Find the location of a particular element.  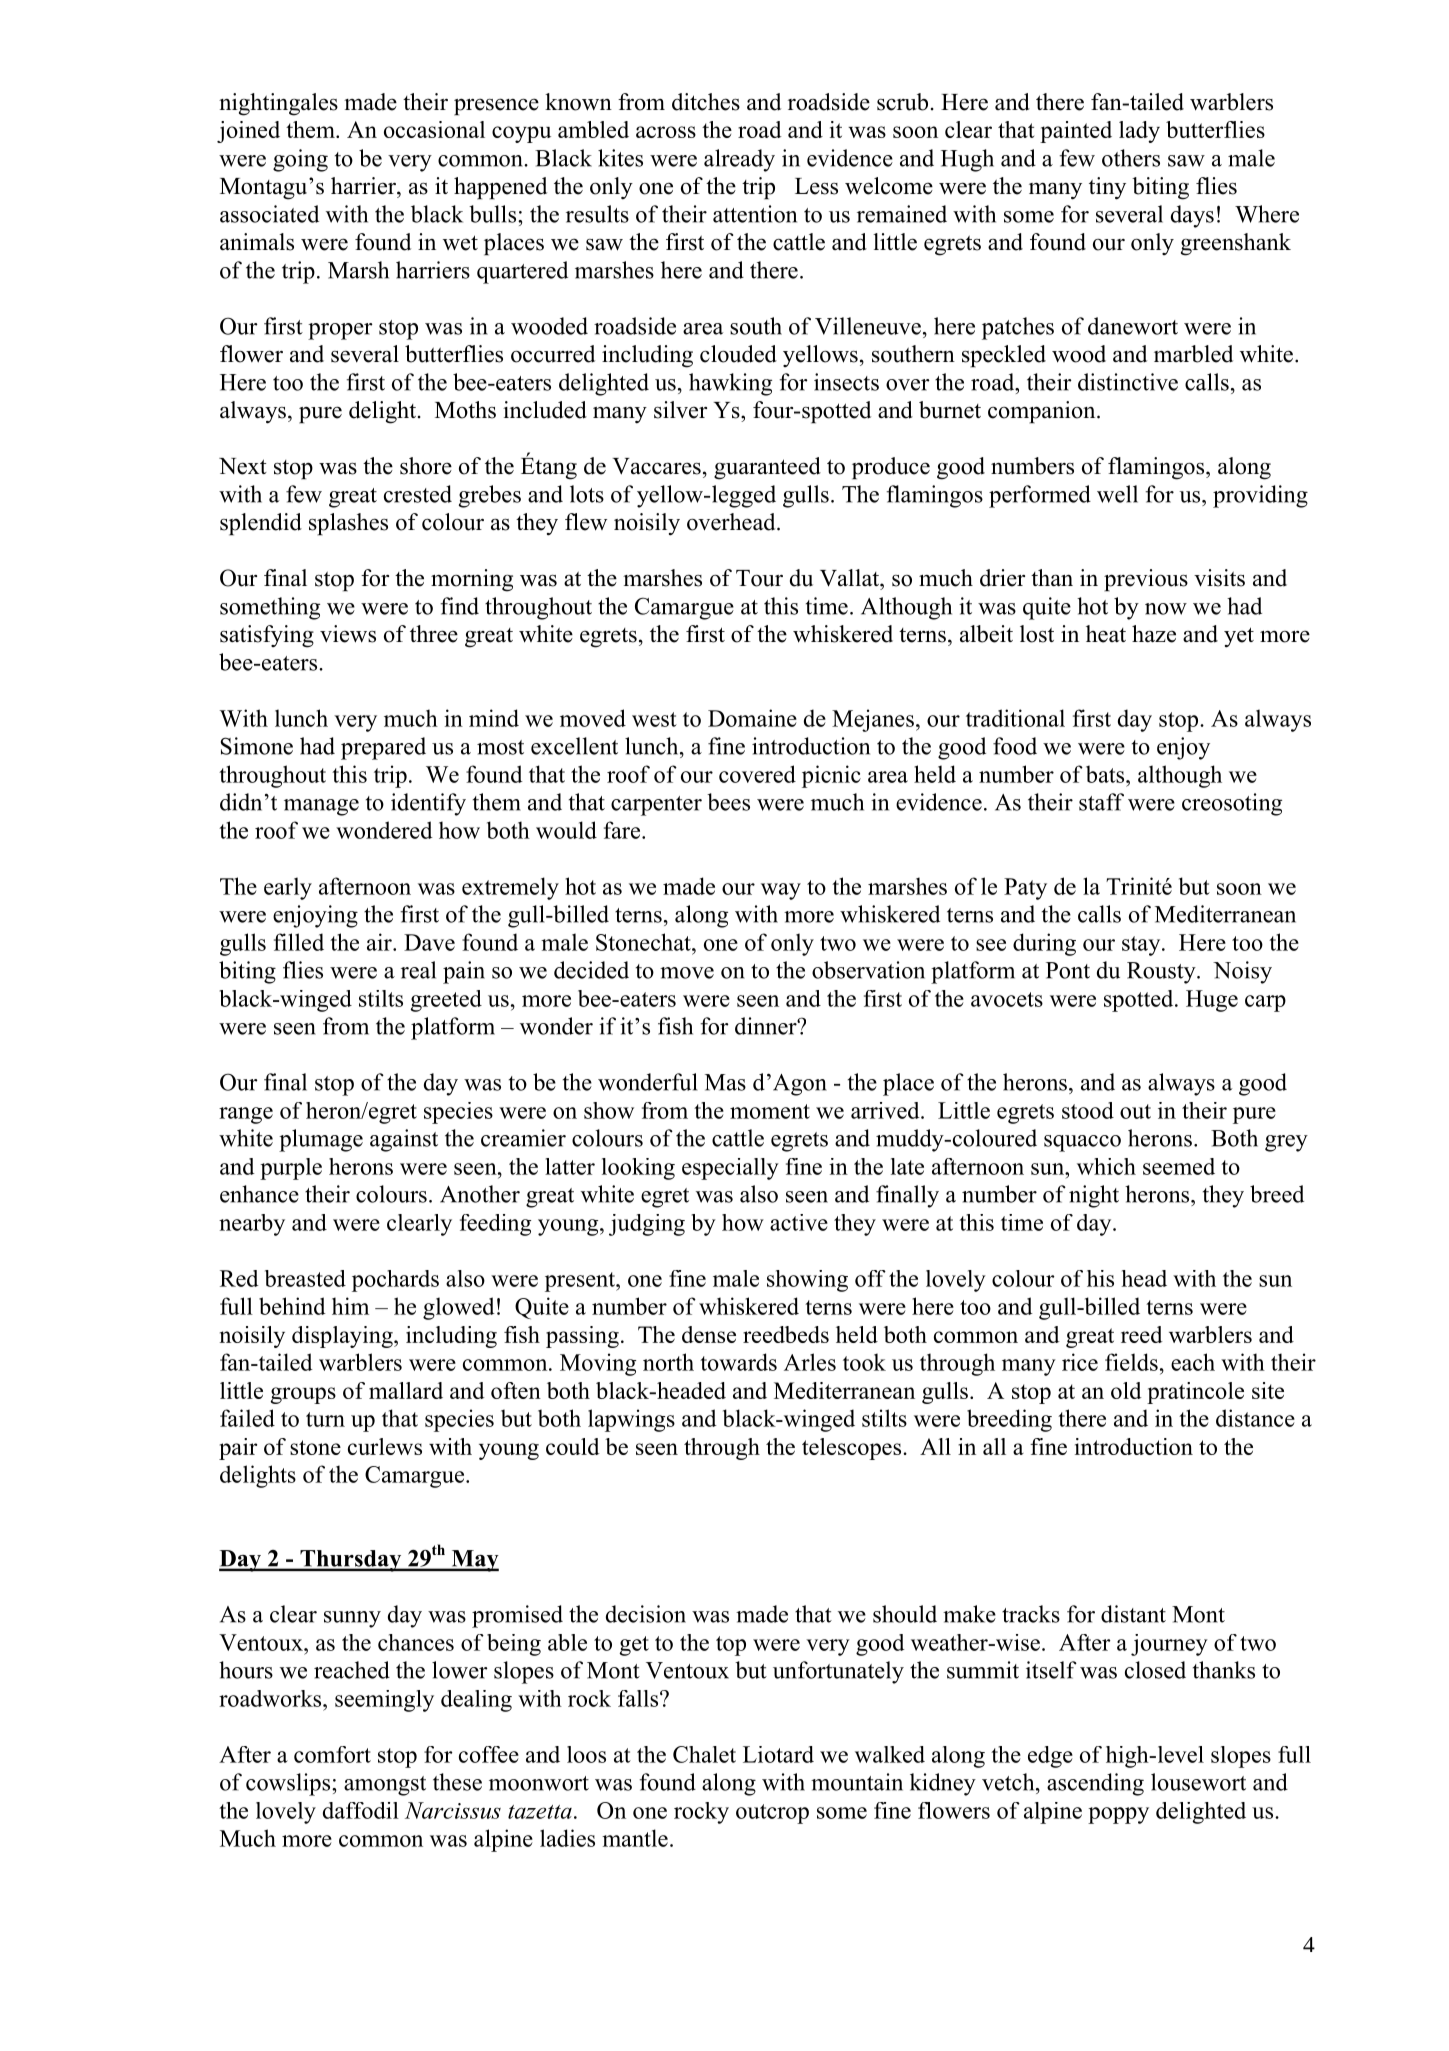

poppy is located at coordinates (1118, 1815).
